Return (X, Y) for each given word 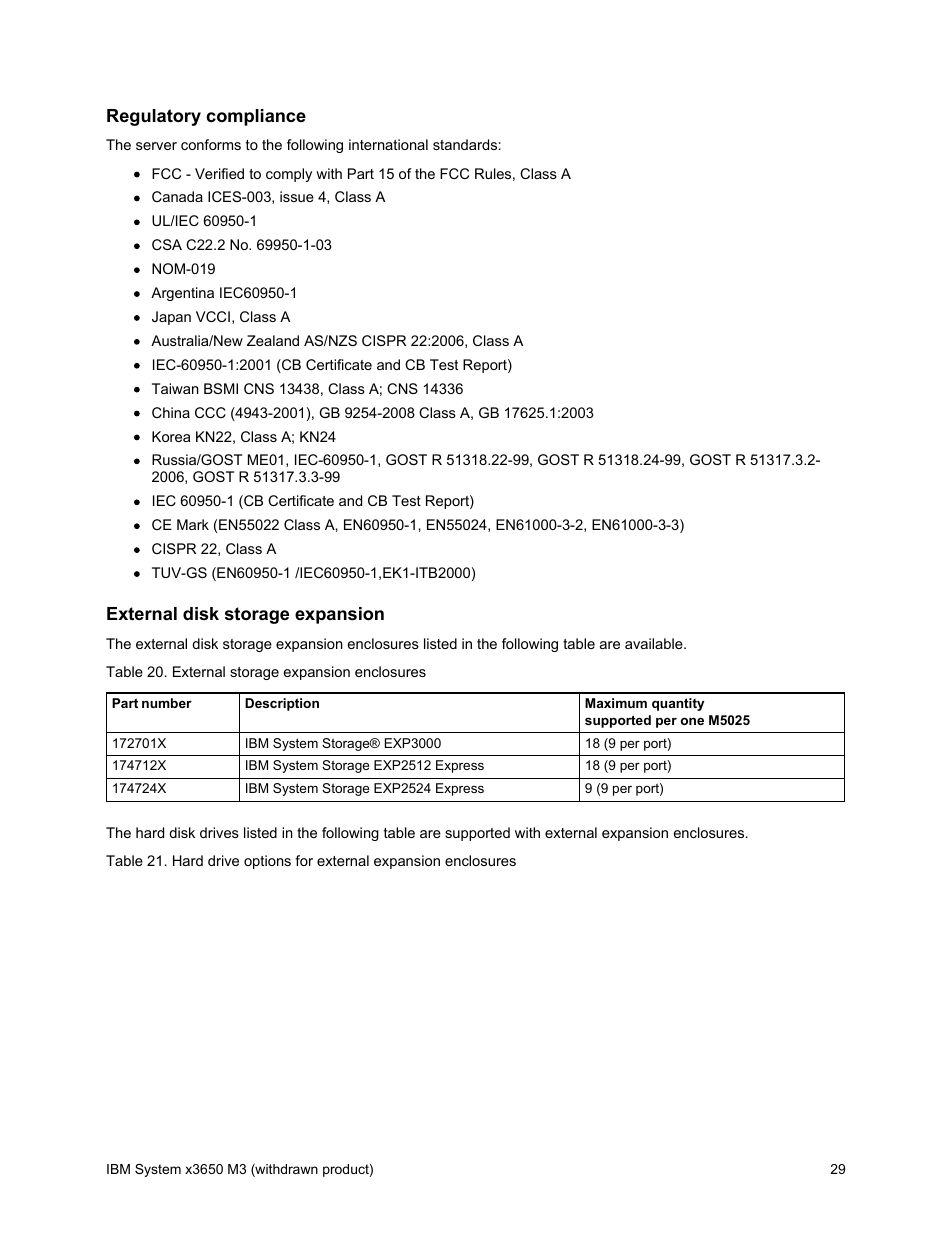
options (267, 862)
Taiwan (175, 388)
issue (297, 196)
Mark (193, 524)
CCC (210, 412)
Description (282, 704)
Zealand (273, 340)
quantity (678, 704)
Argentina (182, 294)
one (692, 721)
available (655, 643)
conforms (211, 144)
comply (289, 175)
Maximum (616, 703)
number (167, 703)
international (388, 144)
